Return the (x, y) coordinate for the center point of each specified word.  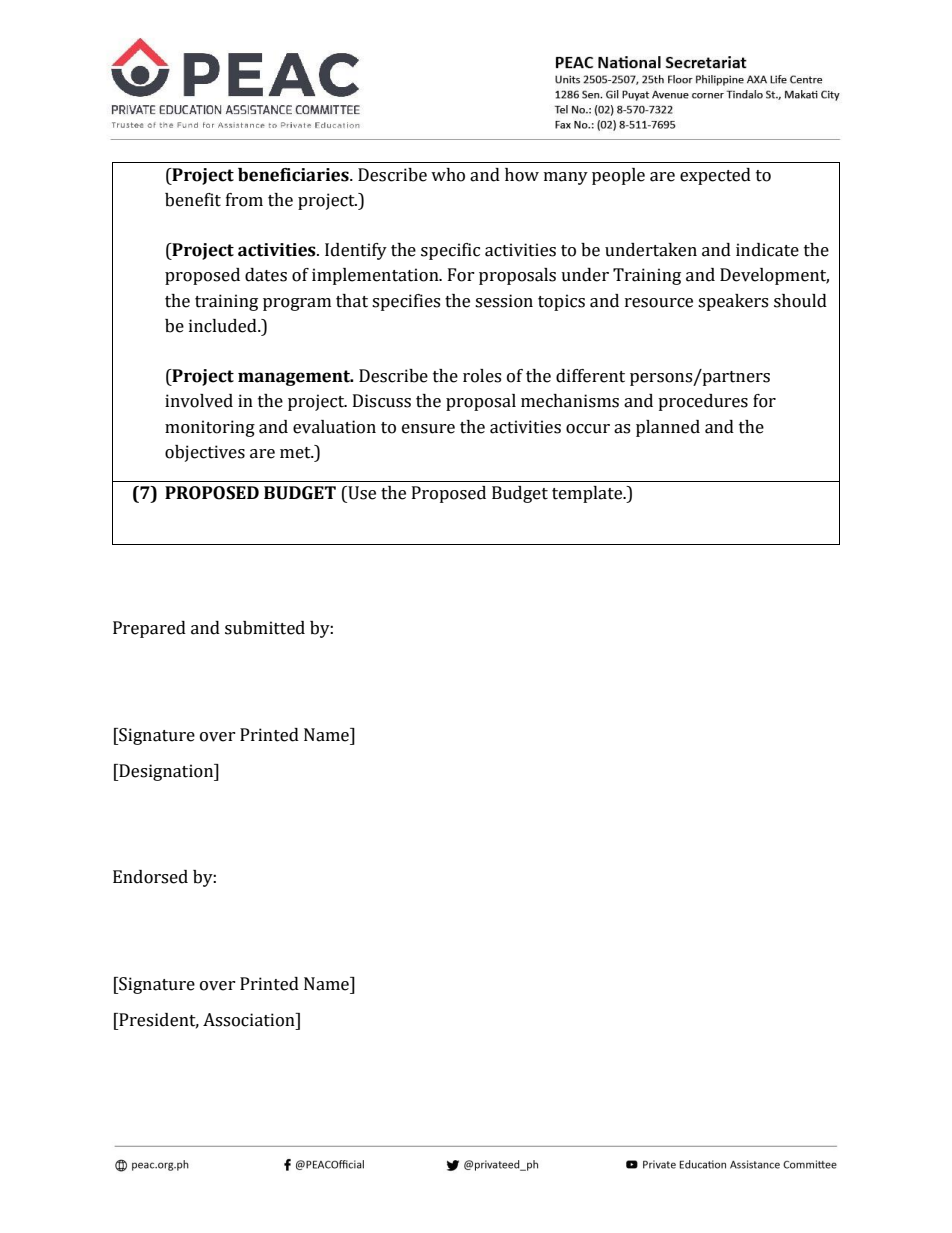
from (244, 200)
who (448, 175)
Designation (166, 772)
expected (715, 176)
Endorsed (150, 877)
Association (250, 1020)
